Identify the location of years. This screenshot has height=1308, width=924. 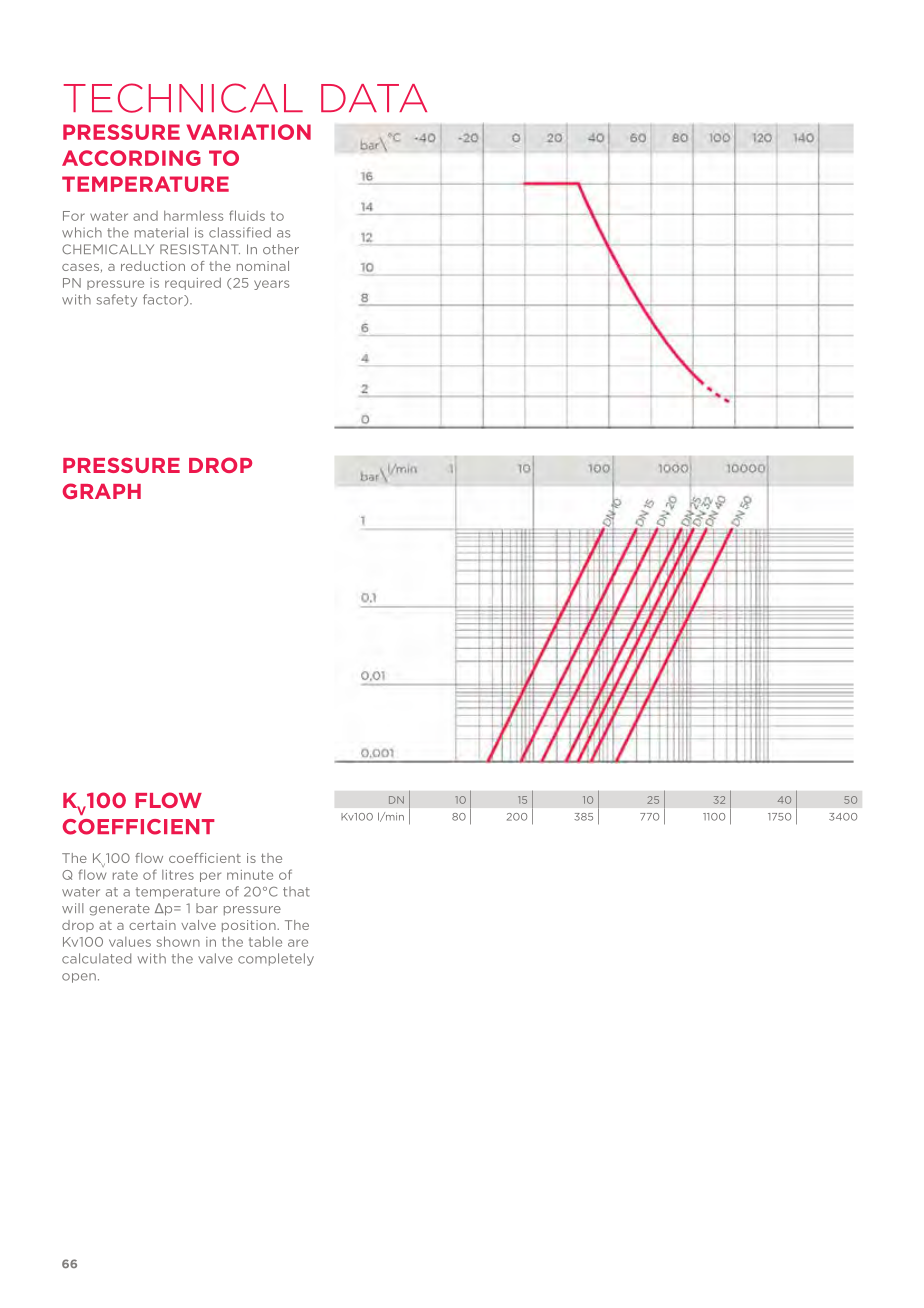
(271, 285).
